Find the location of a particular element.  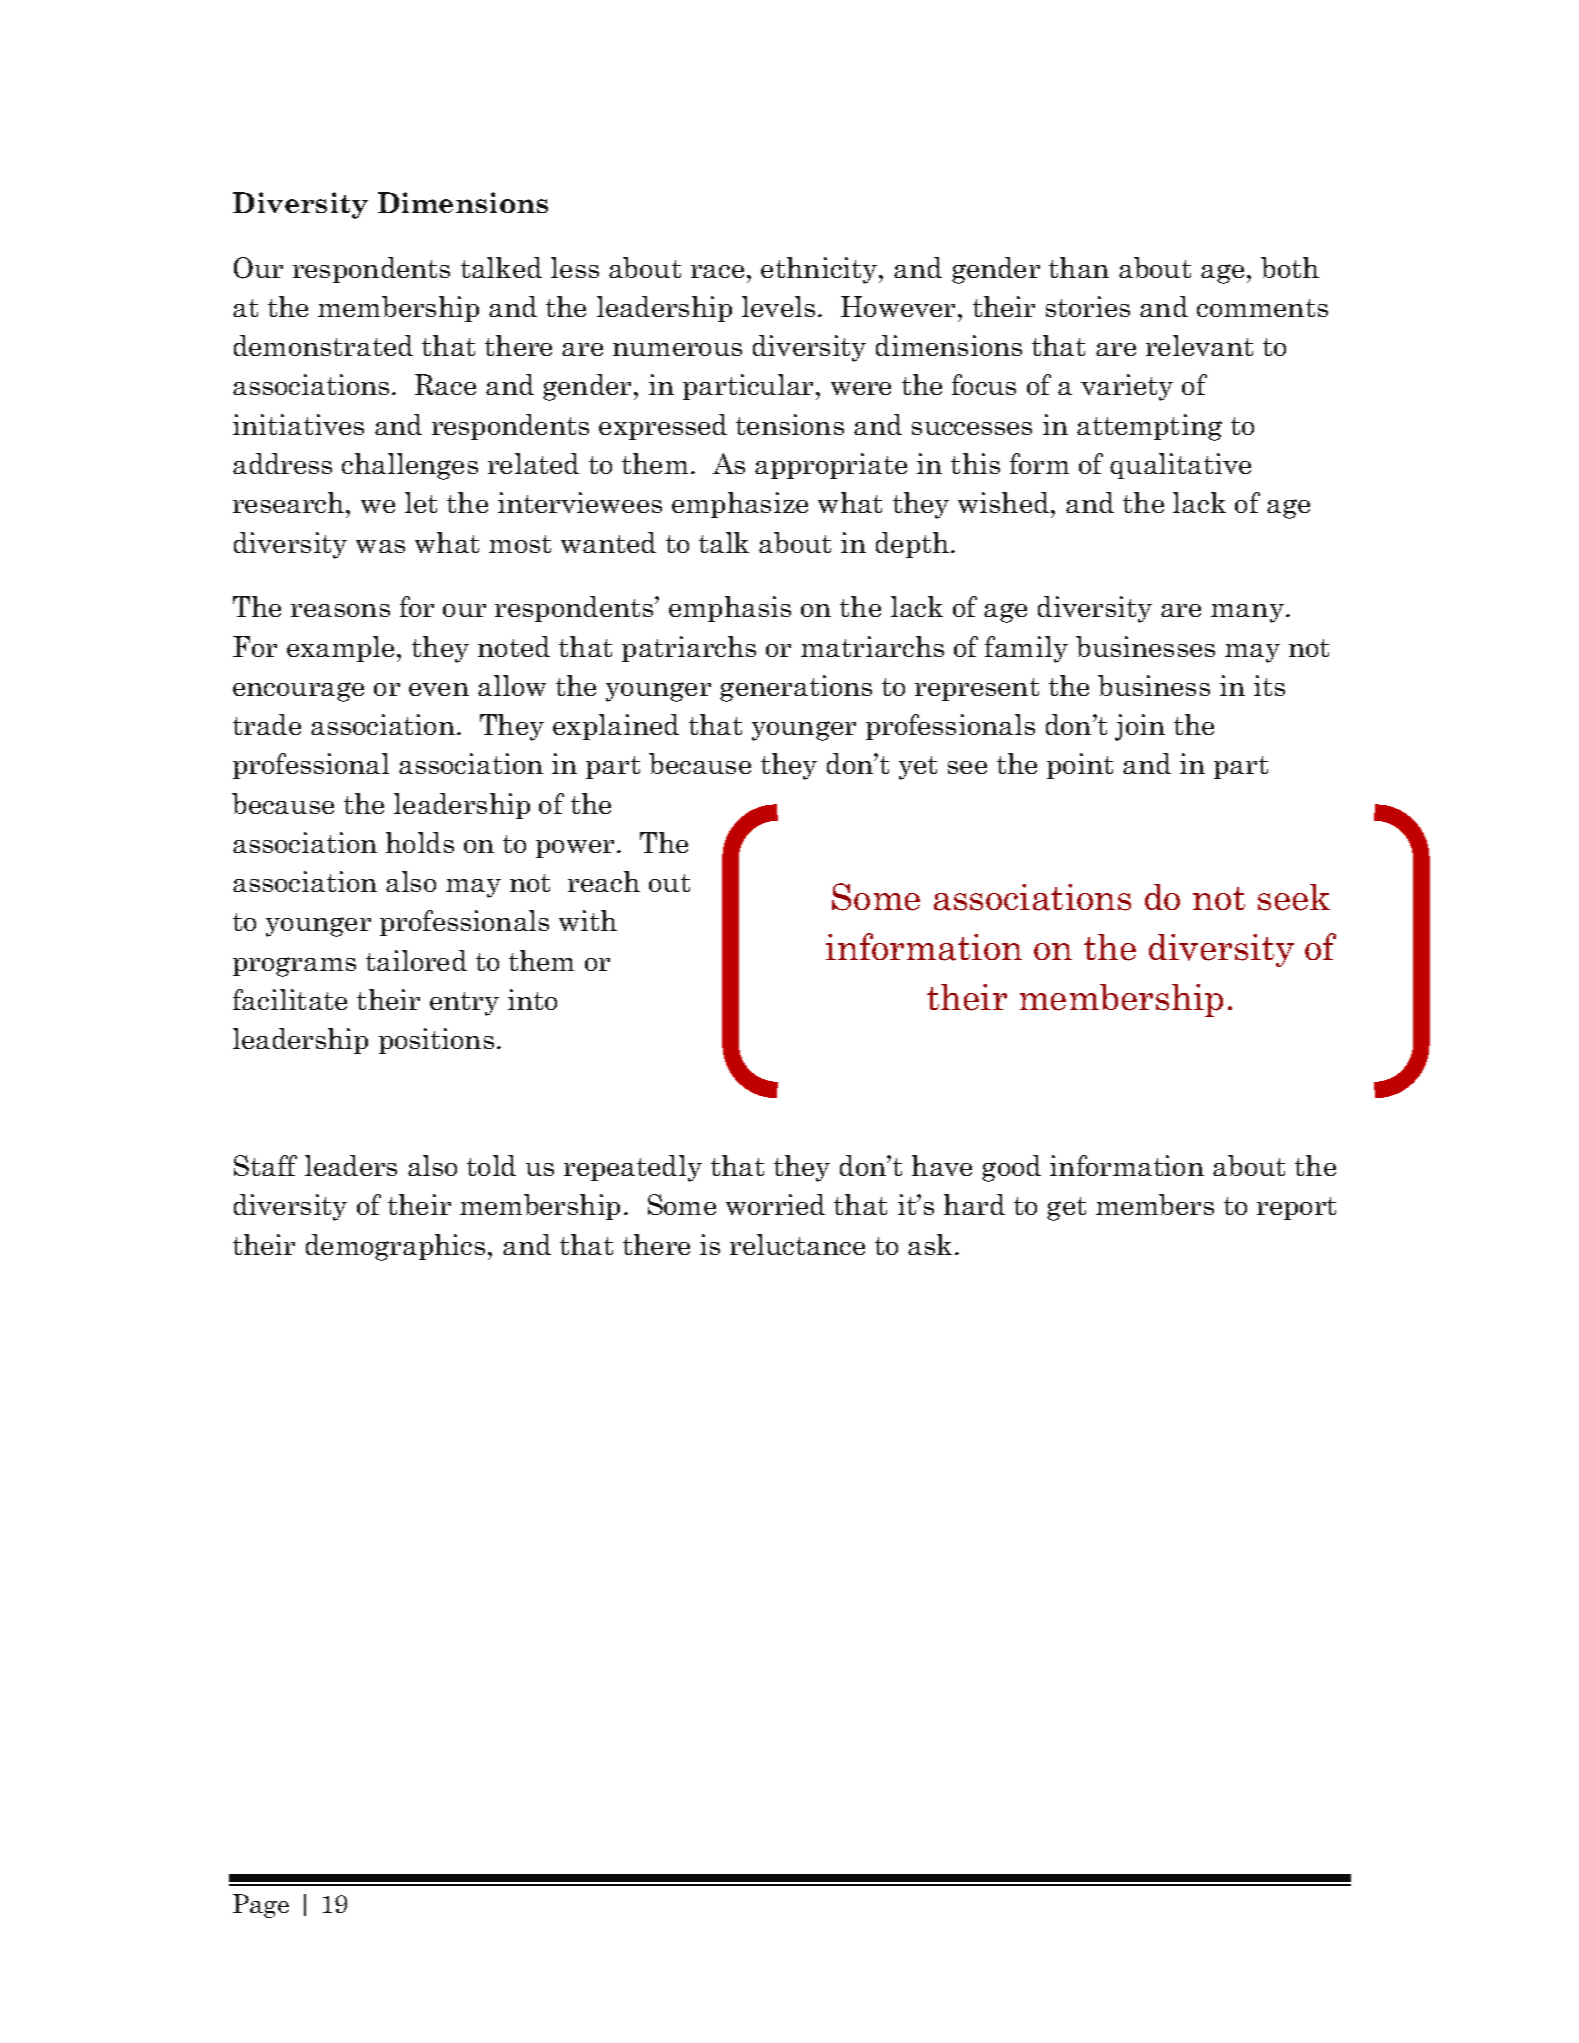

point is located at coordinates (1080, 766).
